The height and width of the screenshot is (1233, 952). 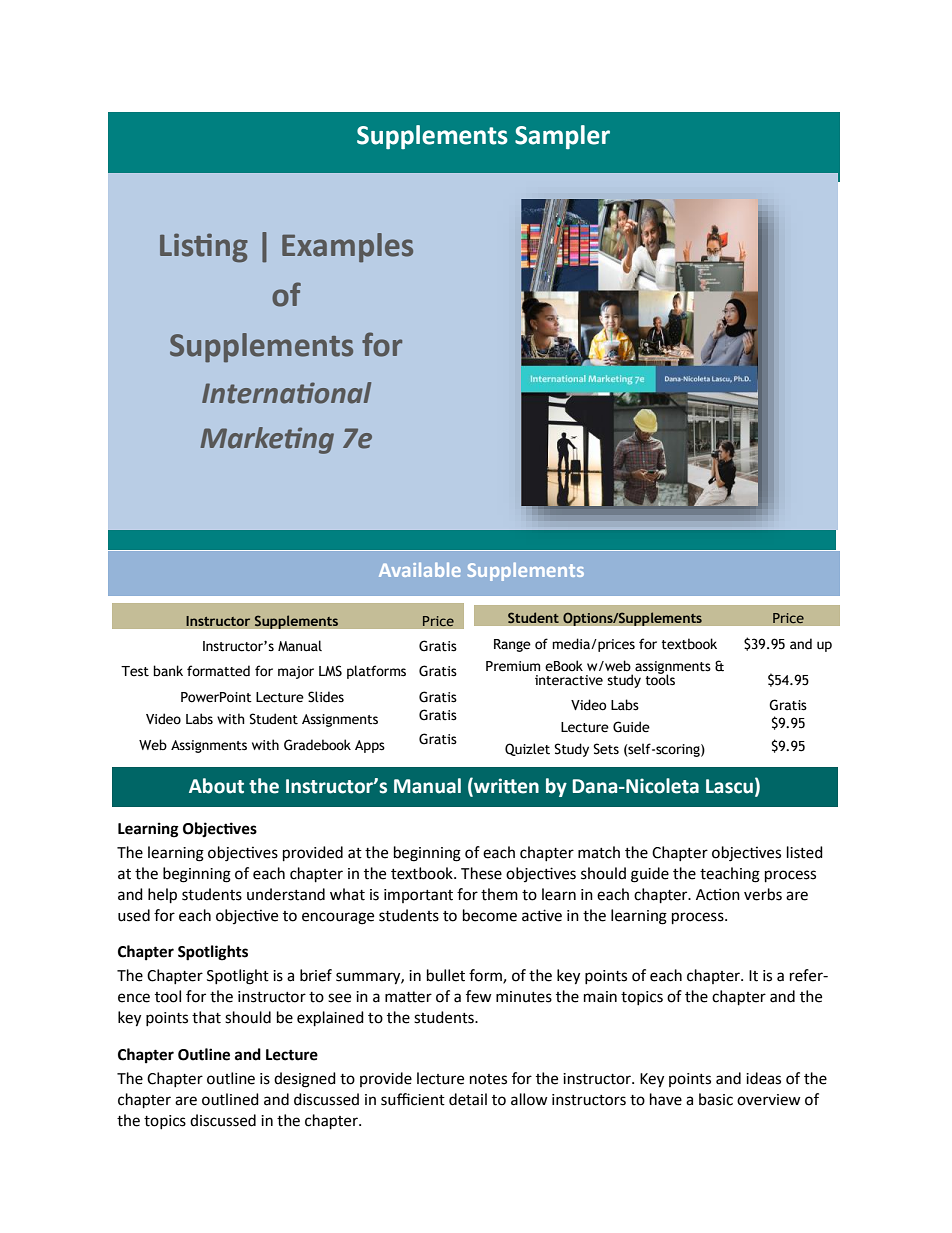 I want to click on Listing, so click(x=204, y=248).
